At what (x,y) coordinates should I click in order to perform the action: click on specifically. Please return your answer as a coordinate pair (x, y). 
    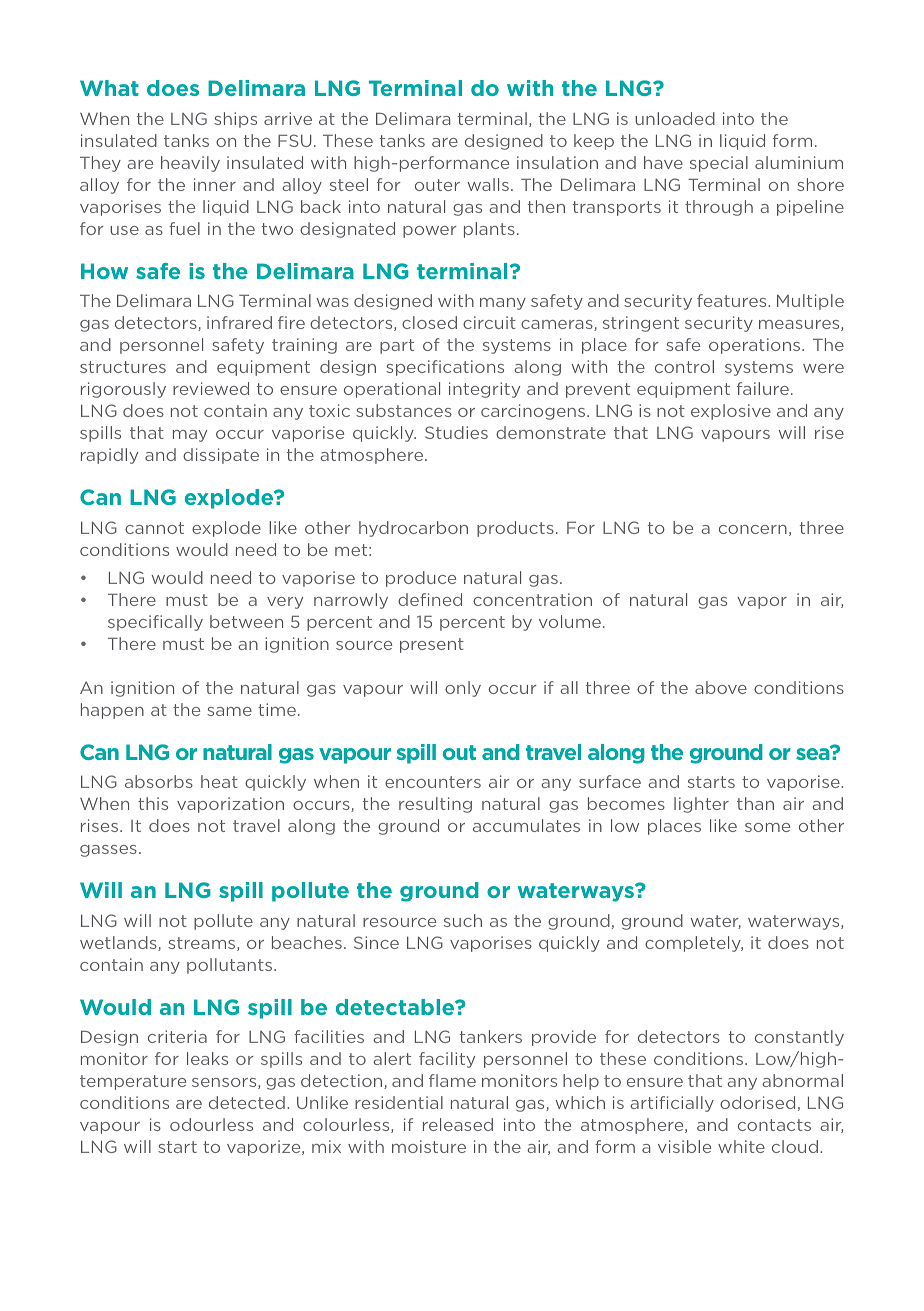
    Looking at the image, I should click on (155, 623).
